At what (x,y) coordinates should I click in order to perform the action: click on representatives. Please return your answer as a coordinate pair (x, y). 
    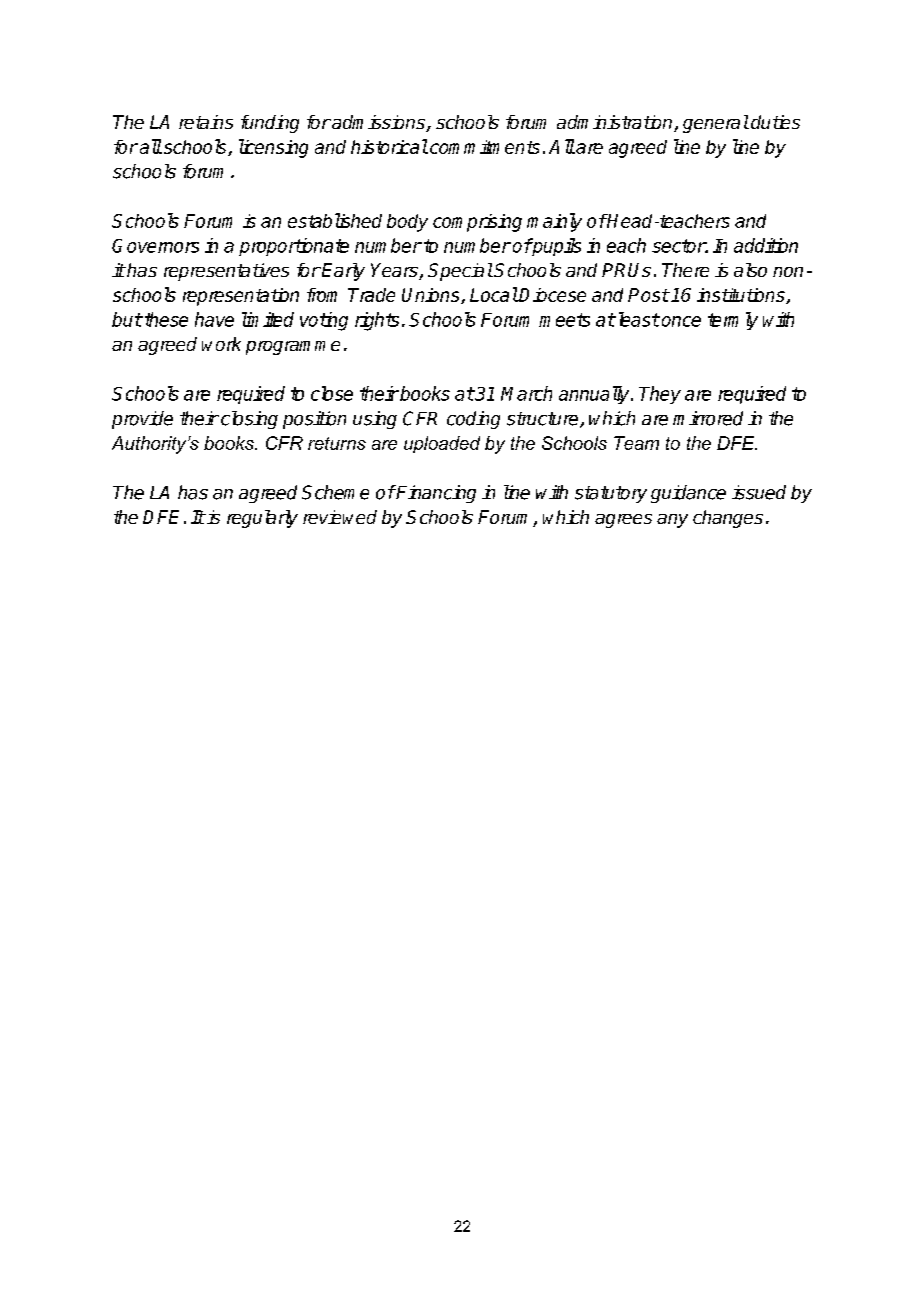
    Looking at the image, I should click on (226, 272).
